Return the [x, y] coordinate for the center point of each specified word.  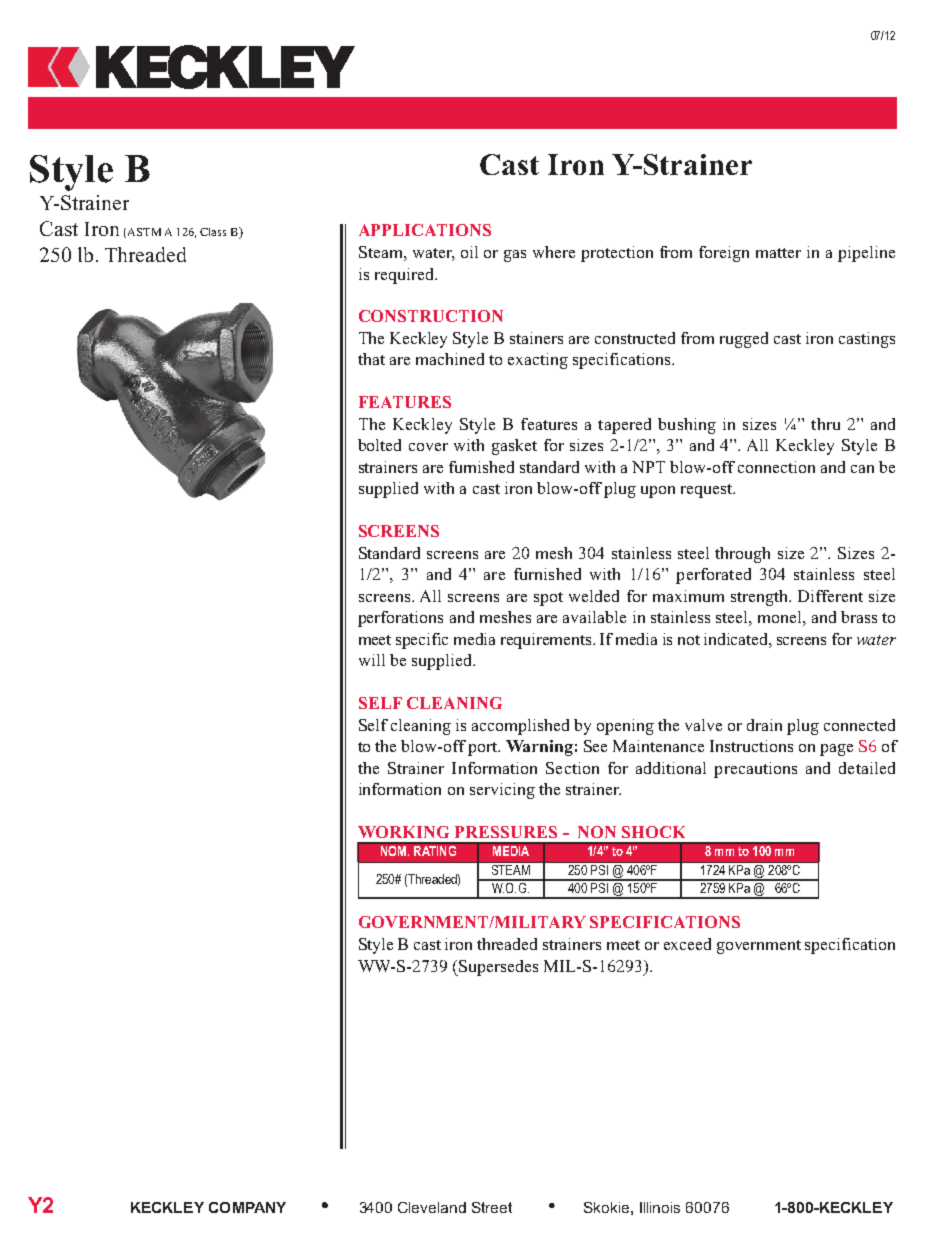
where [554, 252]
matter [778, 253]
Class [213, 232]
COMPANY [247, 1207]
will [372, 660]
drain [764, 725]
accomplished [520, 727]
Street [492, 1207]
